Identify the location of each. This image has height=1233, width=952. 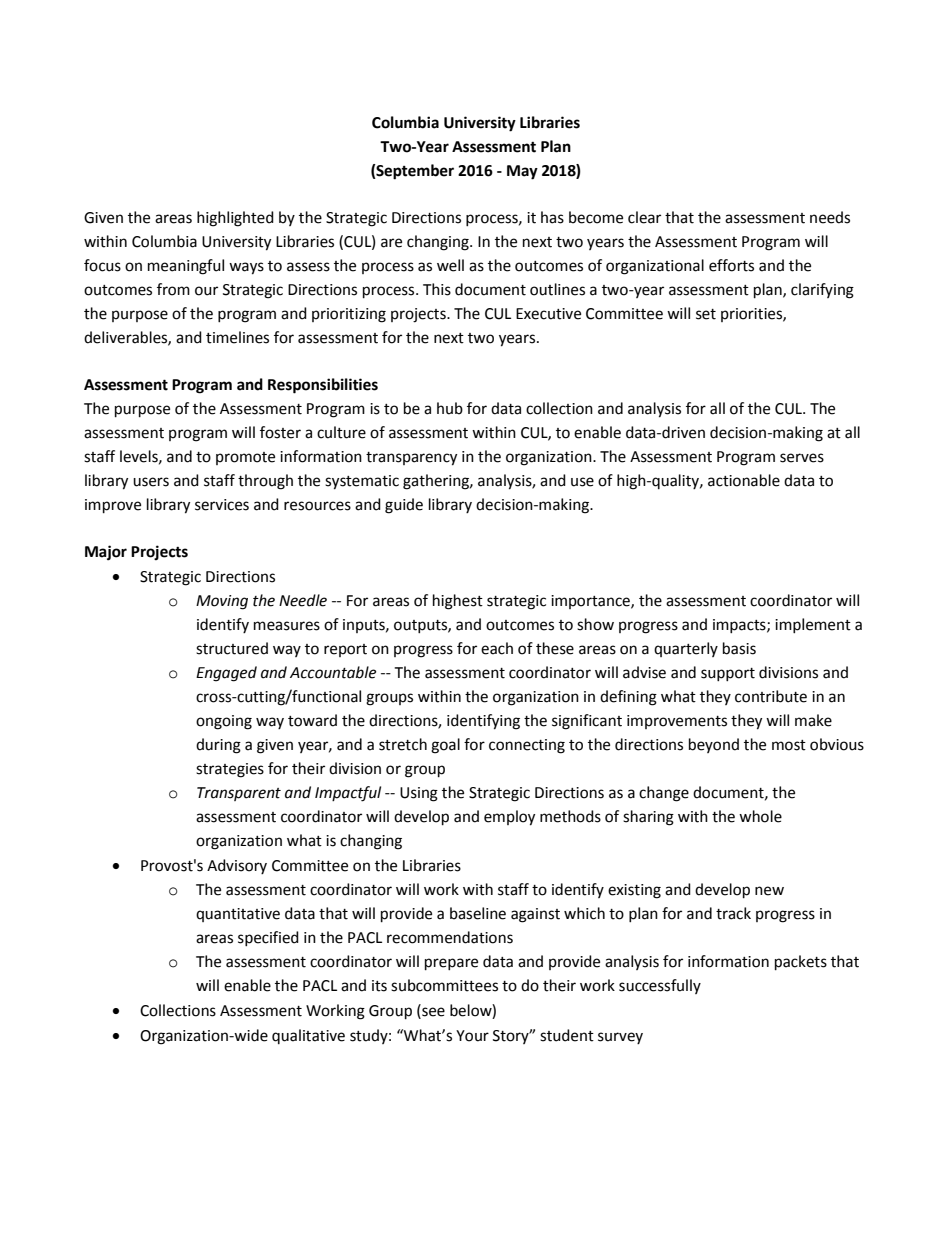
(497, 648).
